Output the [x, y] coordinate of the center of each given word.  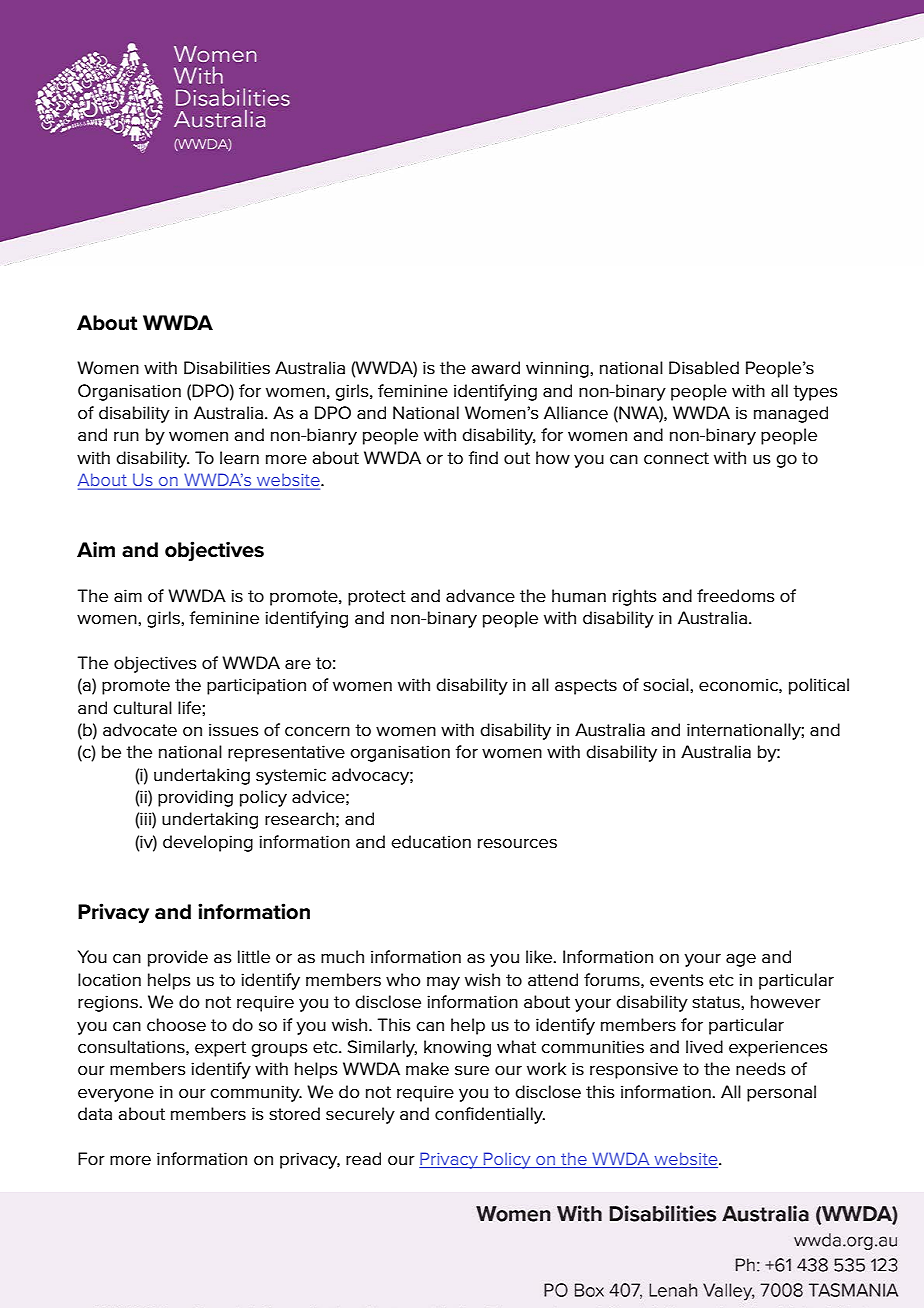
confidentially [490, 1115]
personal [781, 1093]
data [95, 1113]
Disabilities [227, 368]
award [495, 367]
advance [480, 596]
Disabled [704, 368]
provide [178, 958]
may [443, 983]
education [431, 842]
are [298, 664]
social [667, 685]
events [677, 980]
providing [195, 798]
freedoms [736, 596]
